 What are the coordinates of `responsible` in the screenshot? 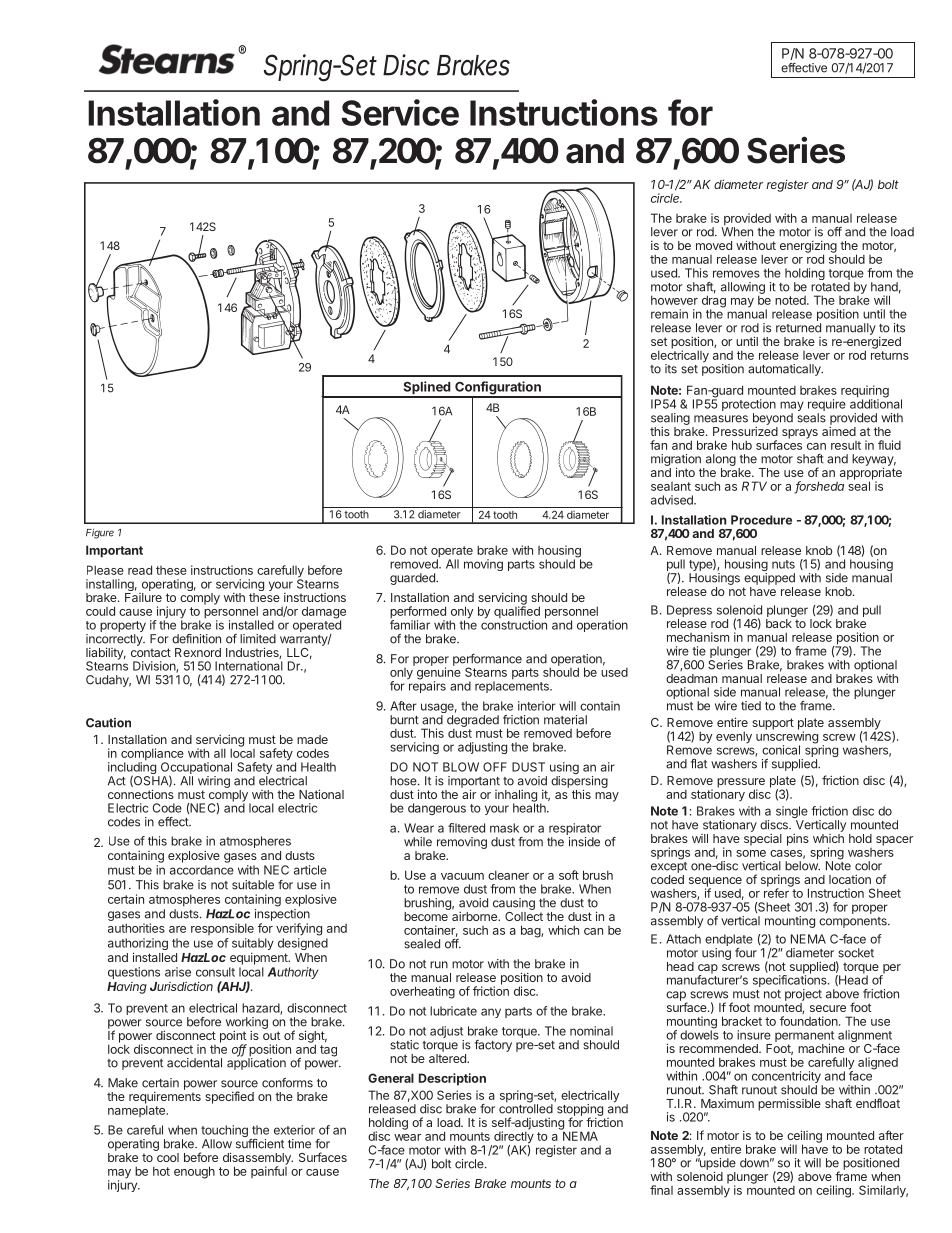 It's located at (222, 929).
